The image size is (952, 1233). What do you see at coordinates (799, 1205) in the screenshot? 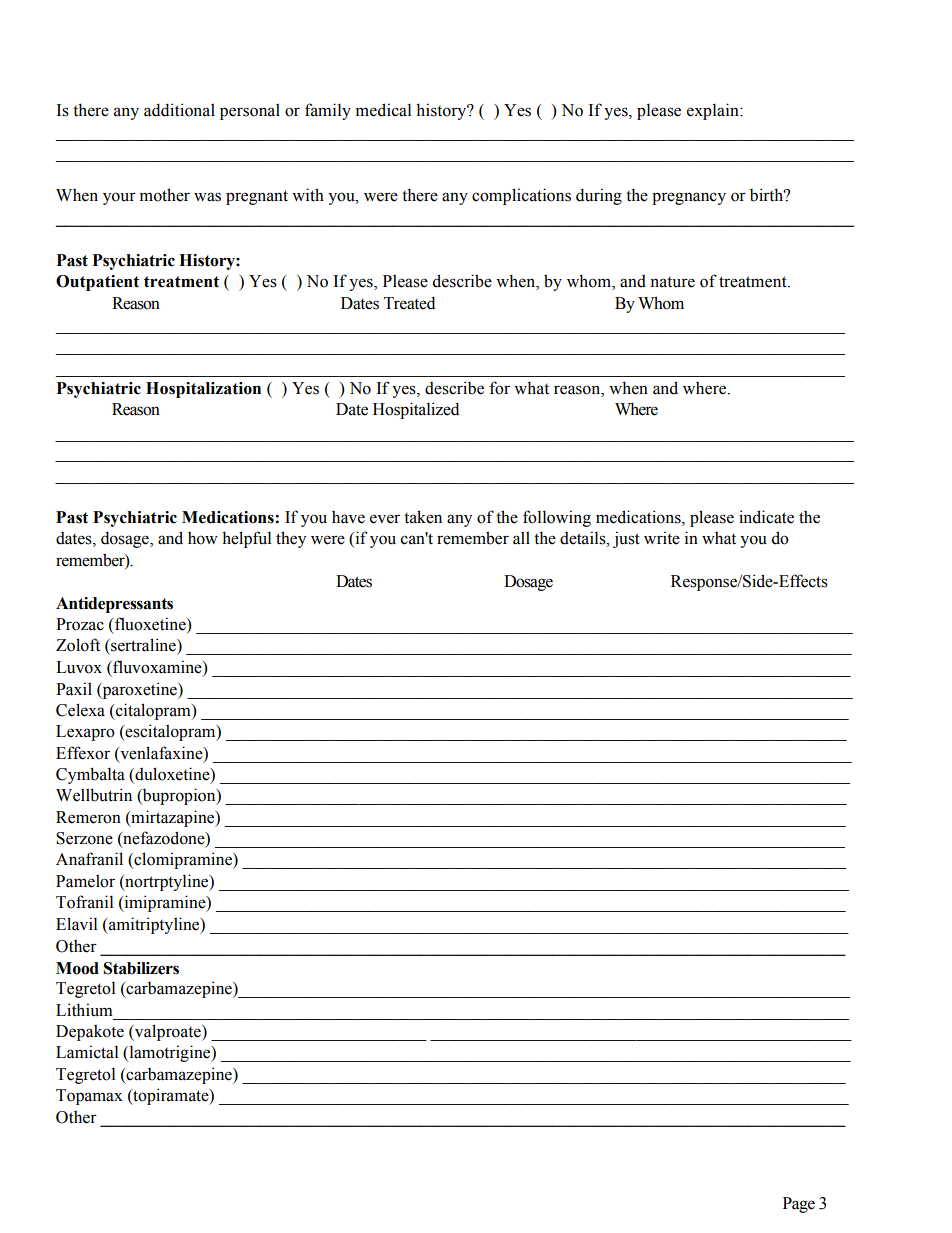
I see `Page` at bounding box center [799, 1205].
